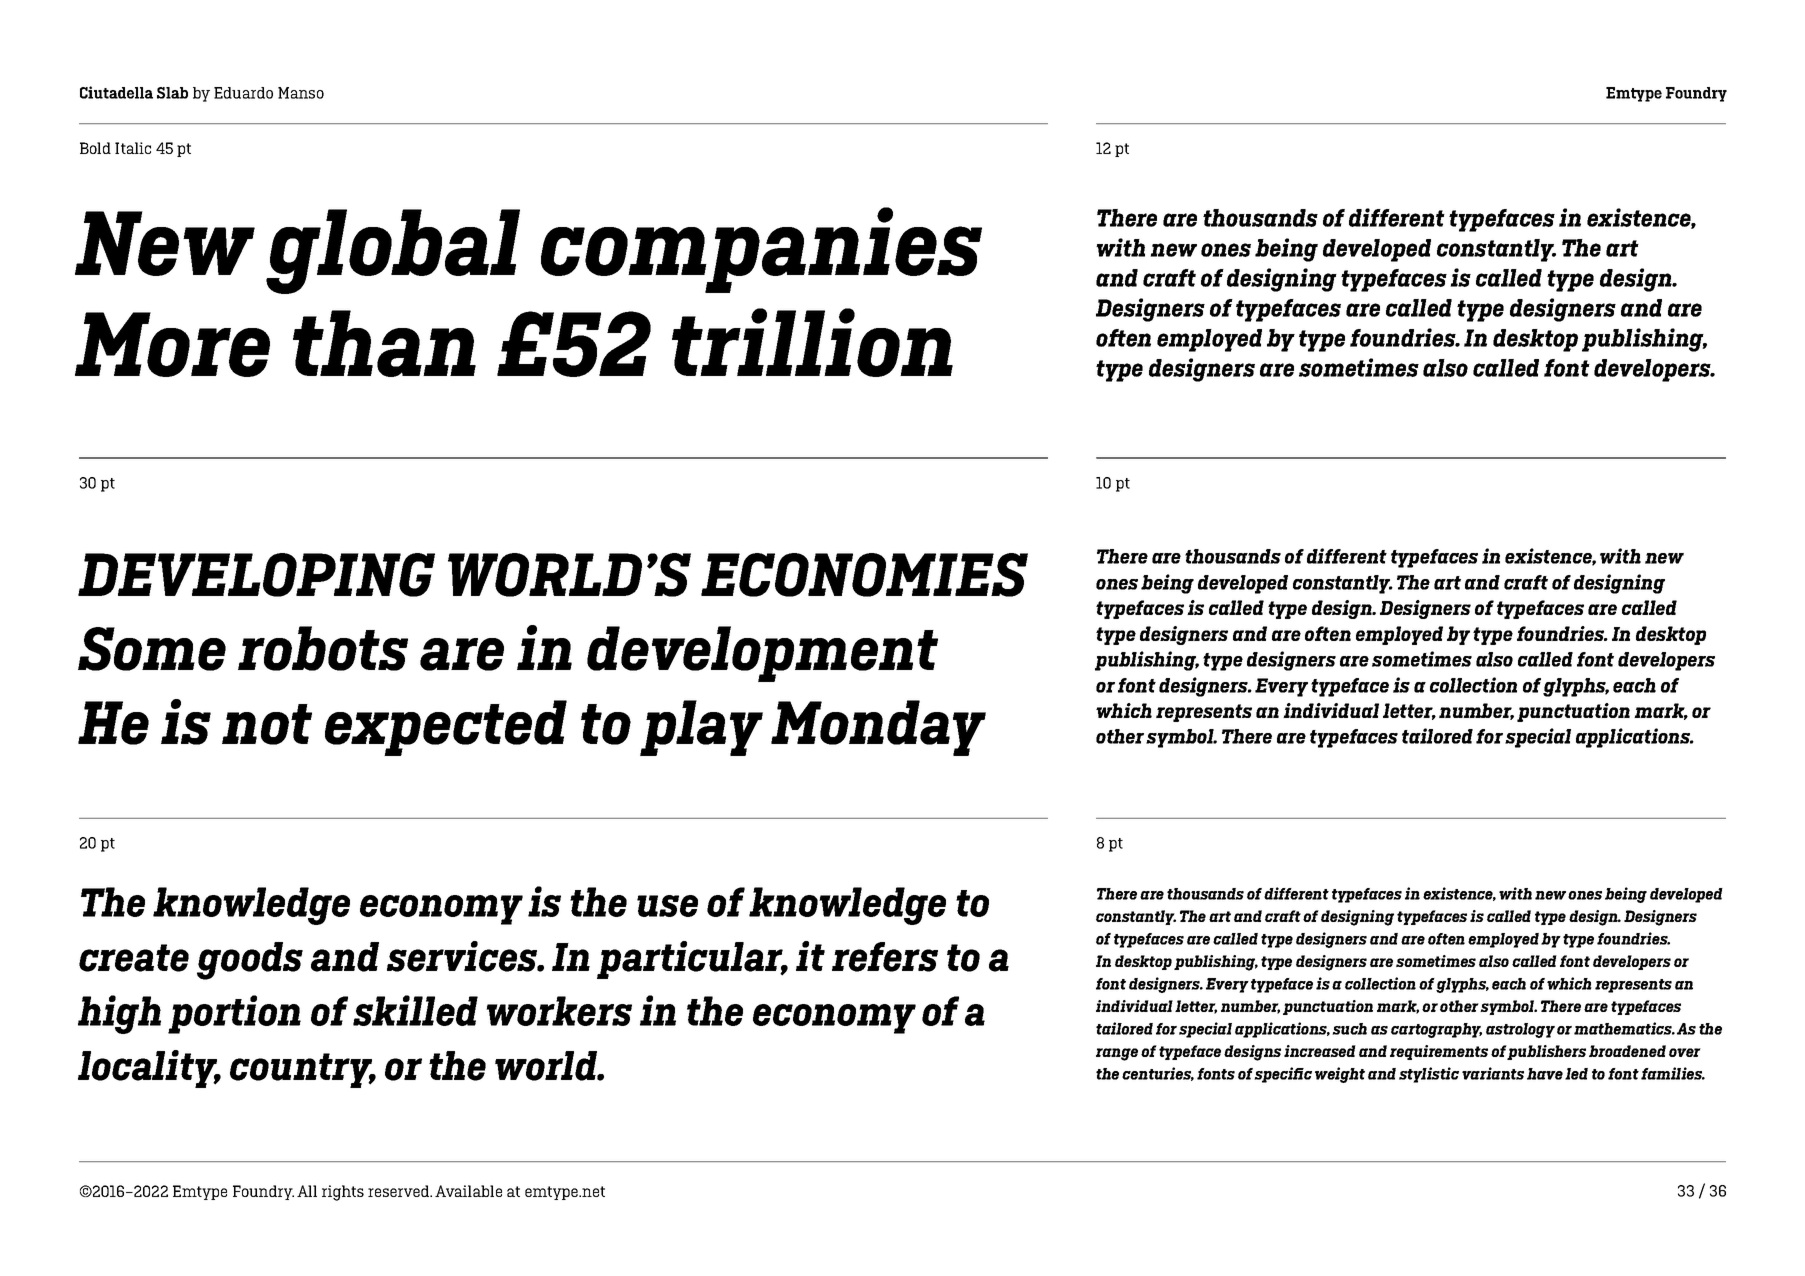 The image size is (1805, 1276). What do you see at coordinates (864, 575) in the screenshot?
I see `ECONOMIES` at bounding box center [864, 575].
